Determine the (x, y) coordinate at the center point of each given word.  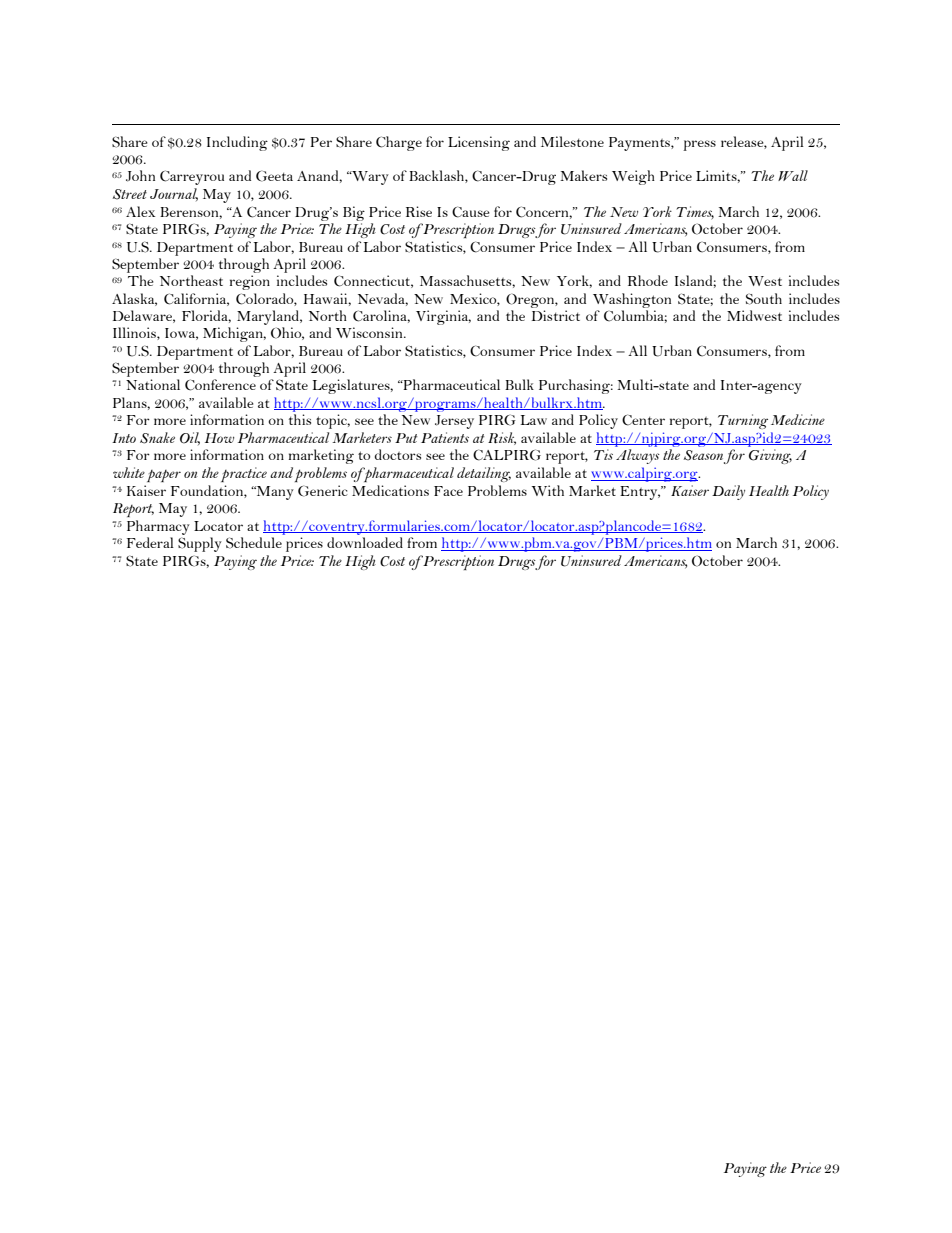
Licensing (479, 143)
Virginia (443, 317)
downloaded (365, 542)
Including (237, 143)
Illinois (135, 333)
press (699, 145)
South (764, 299)
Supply (200, 544)
